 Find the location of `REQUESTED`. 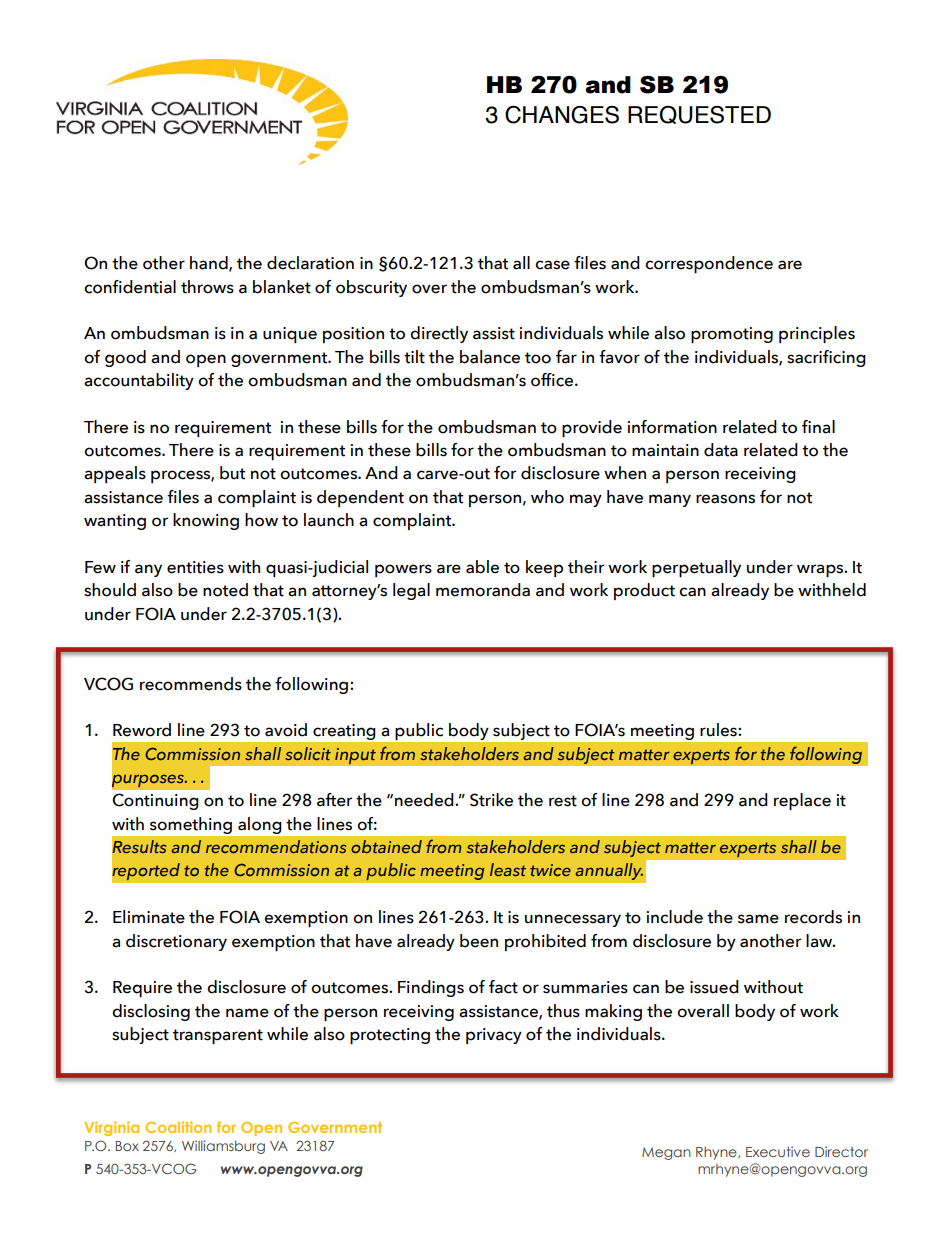

REQUESTED is located at coordinates (699, 115).
